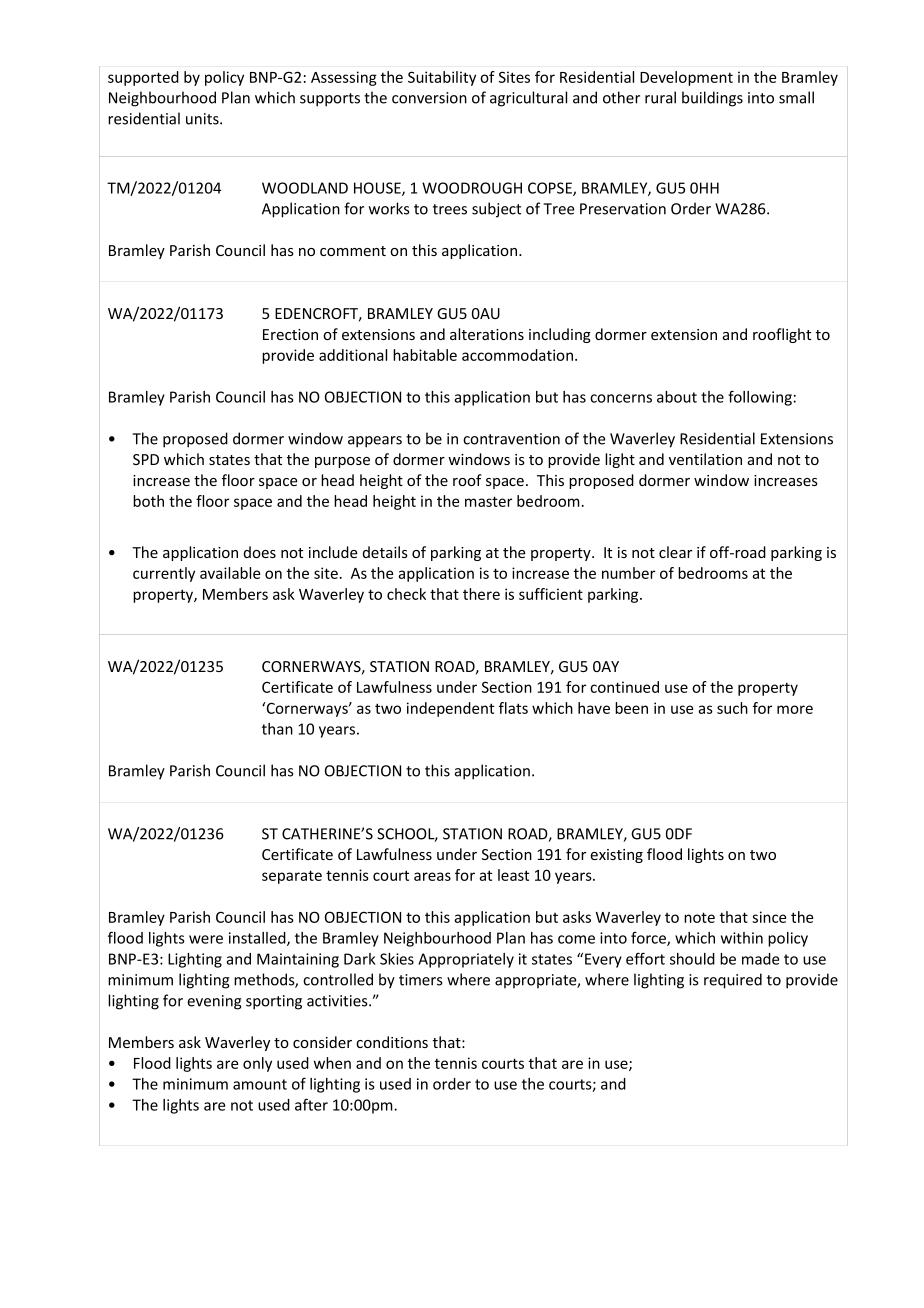 The height and width of the screenshot is (1308, 924). Describe the element at coordinates (675, 552) in the screenshot. I see `clear` at that location.
